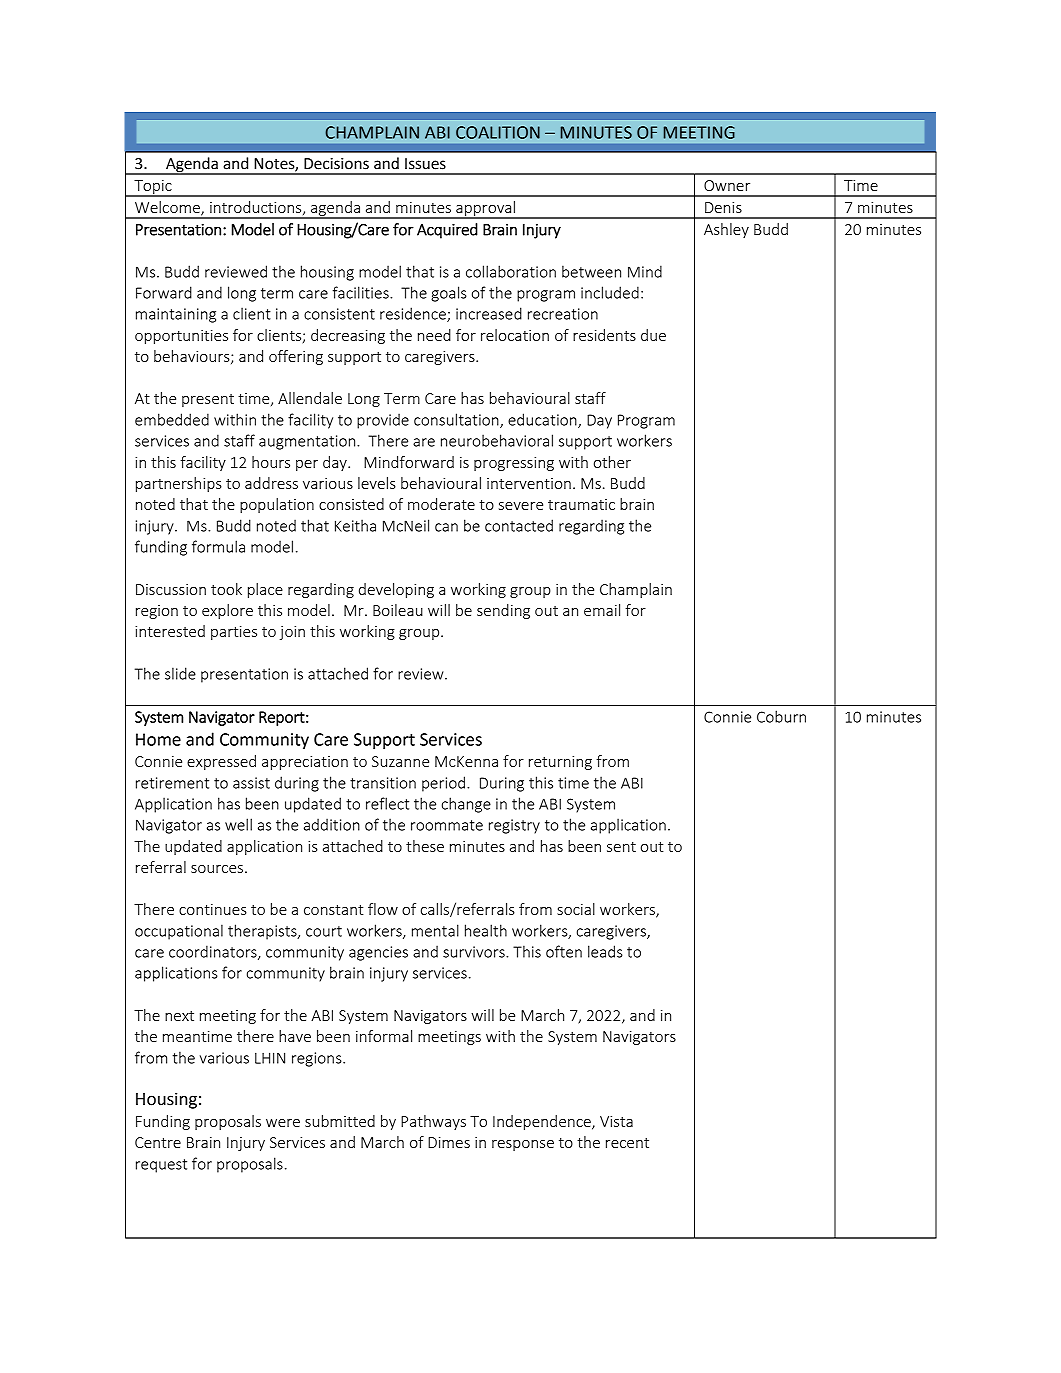  I want to click on Issues, so click(425, 164).
